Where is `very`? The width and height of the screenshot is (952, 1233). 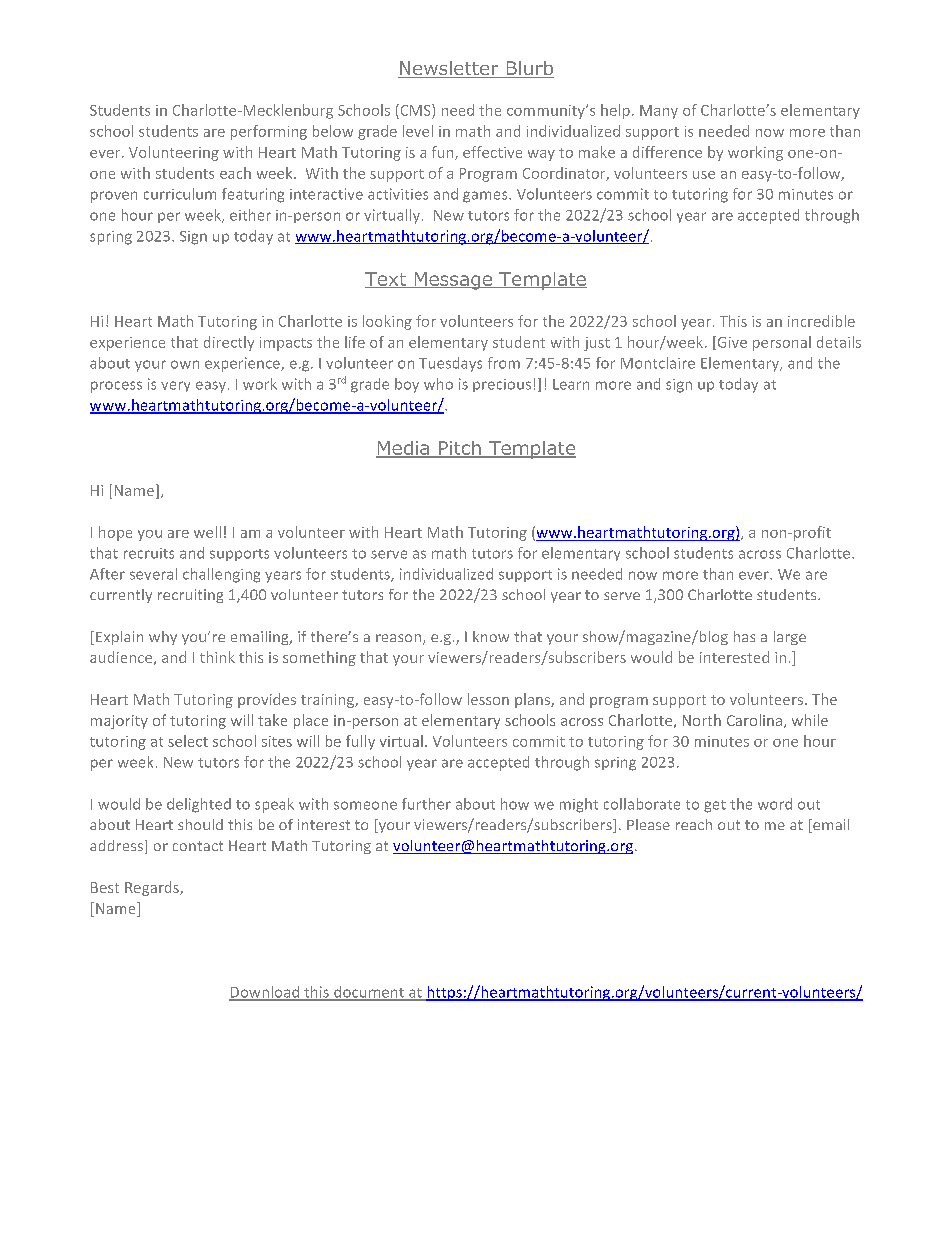
very is located at coordinates (175, 386).
